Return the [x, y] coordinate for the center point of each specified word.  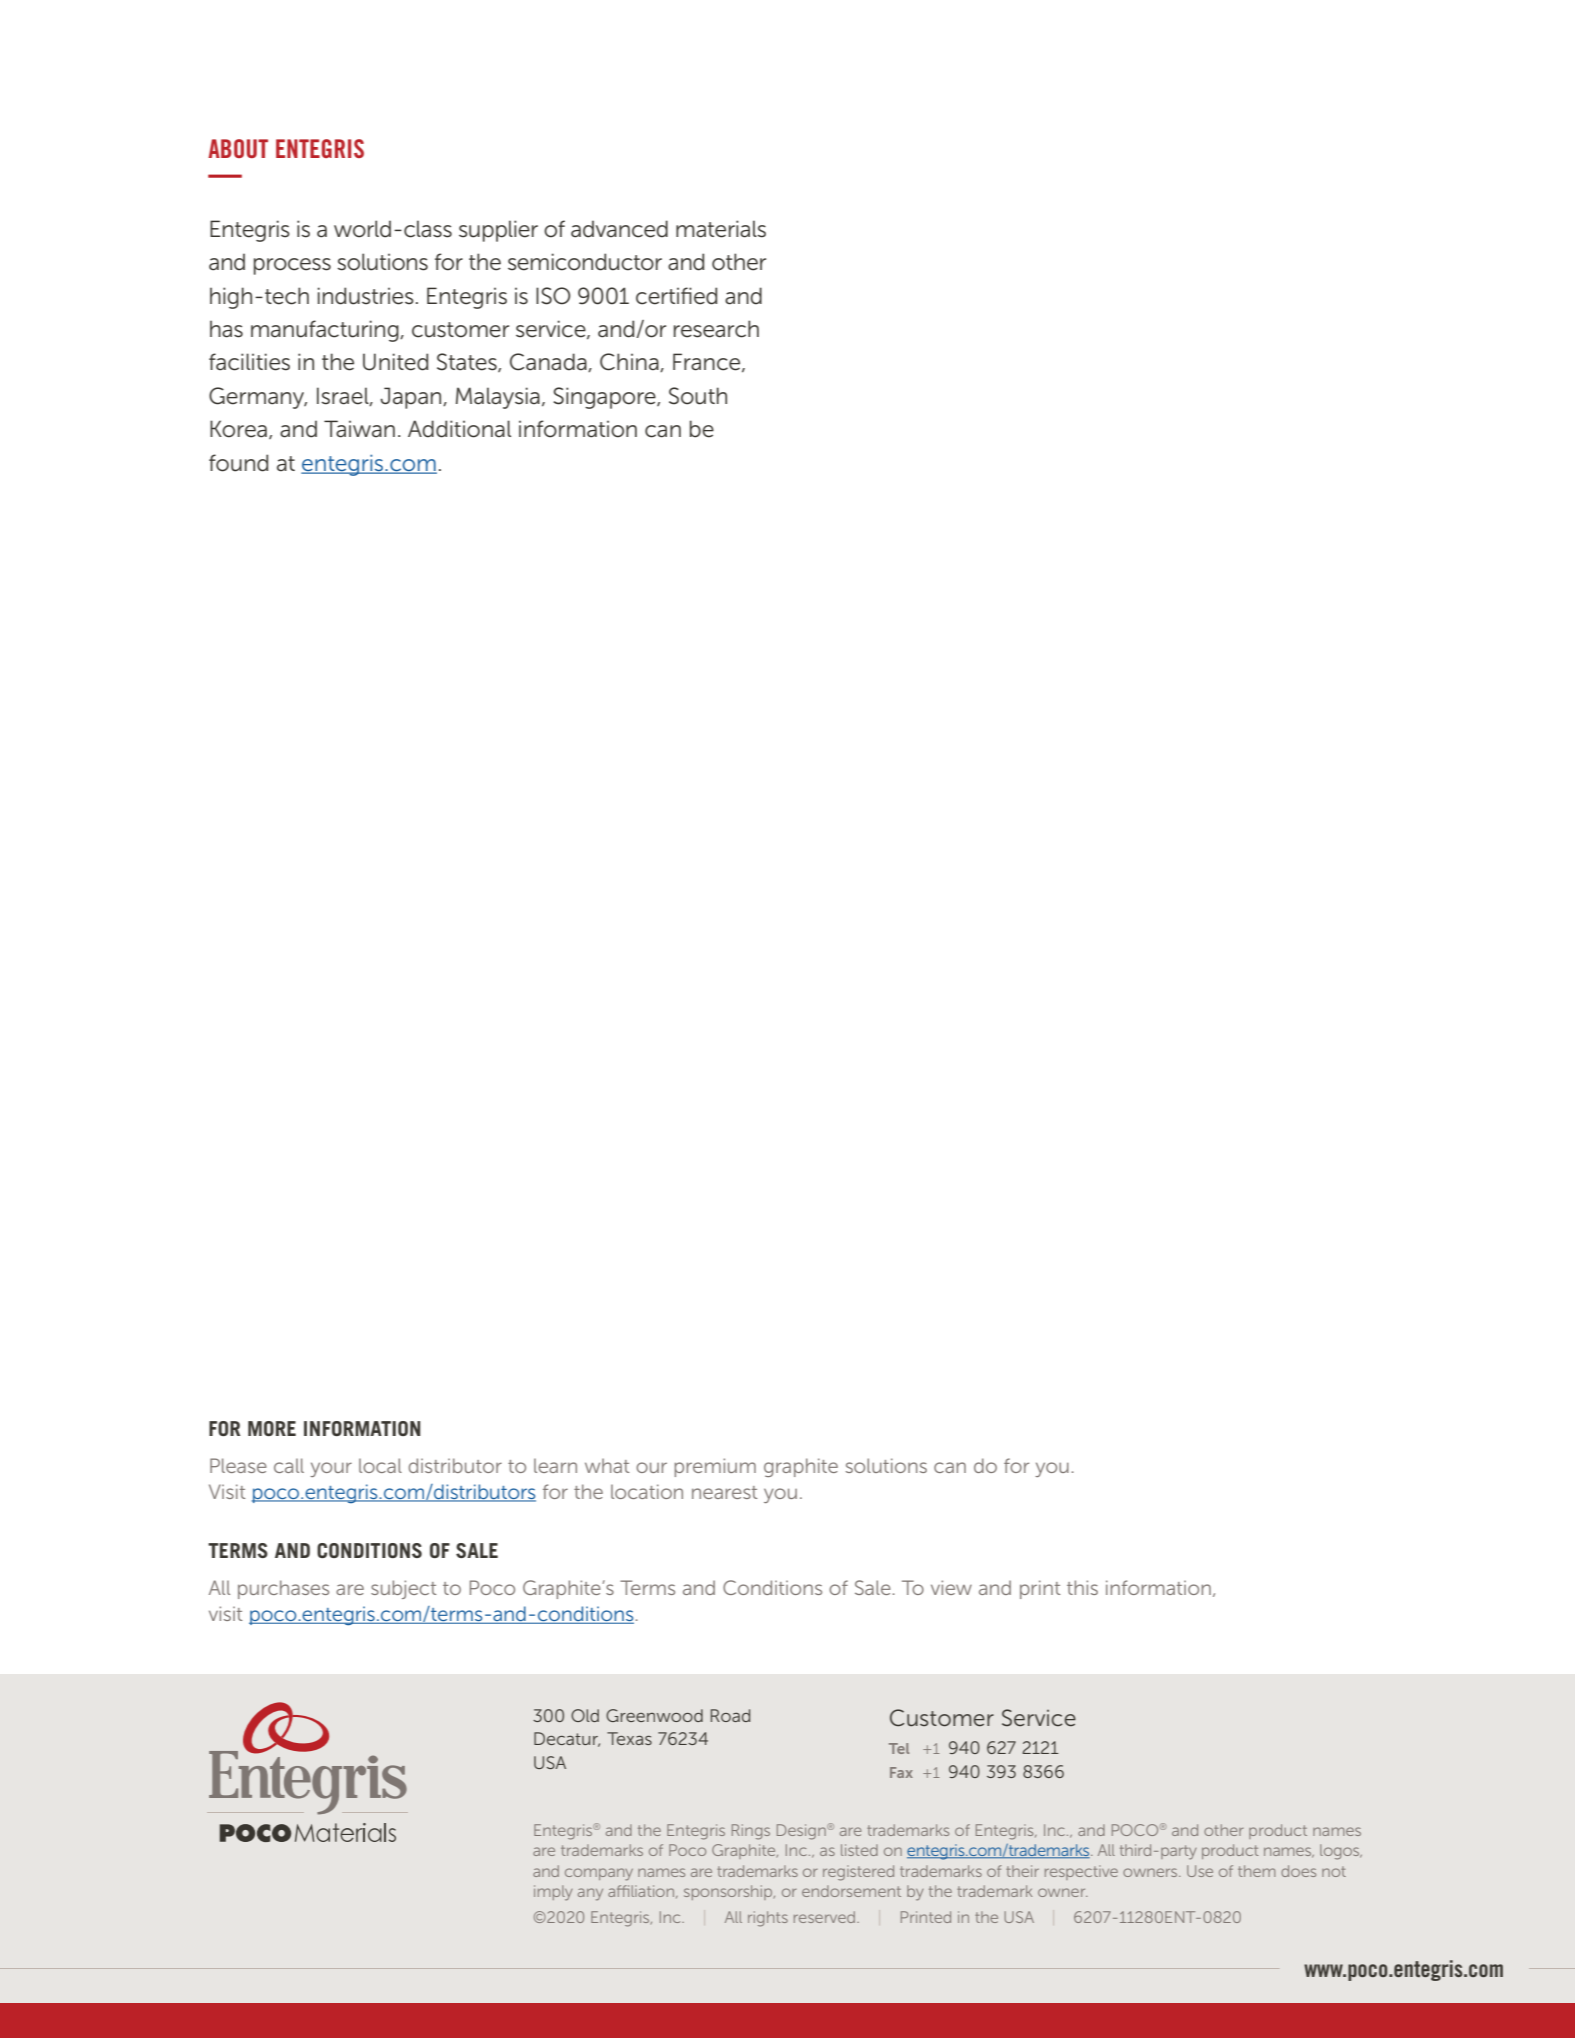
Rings [751, 1832]
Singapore [605, 398]
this [1082, 1587]
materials [721, 229]
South [698, 396]
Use [1200, 1871]
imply [553, 1893]
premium [715, 1467]
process [292, 266]
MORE [272, 1428]
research [716, 329]
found [238, 463]
